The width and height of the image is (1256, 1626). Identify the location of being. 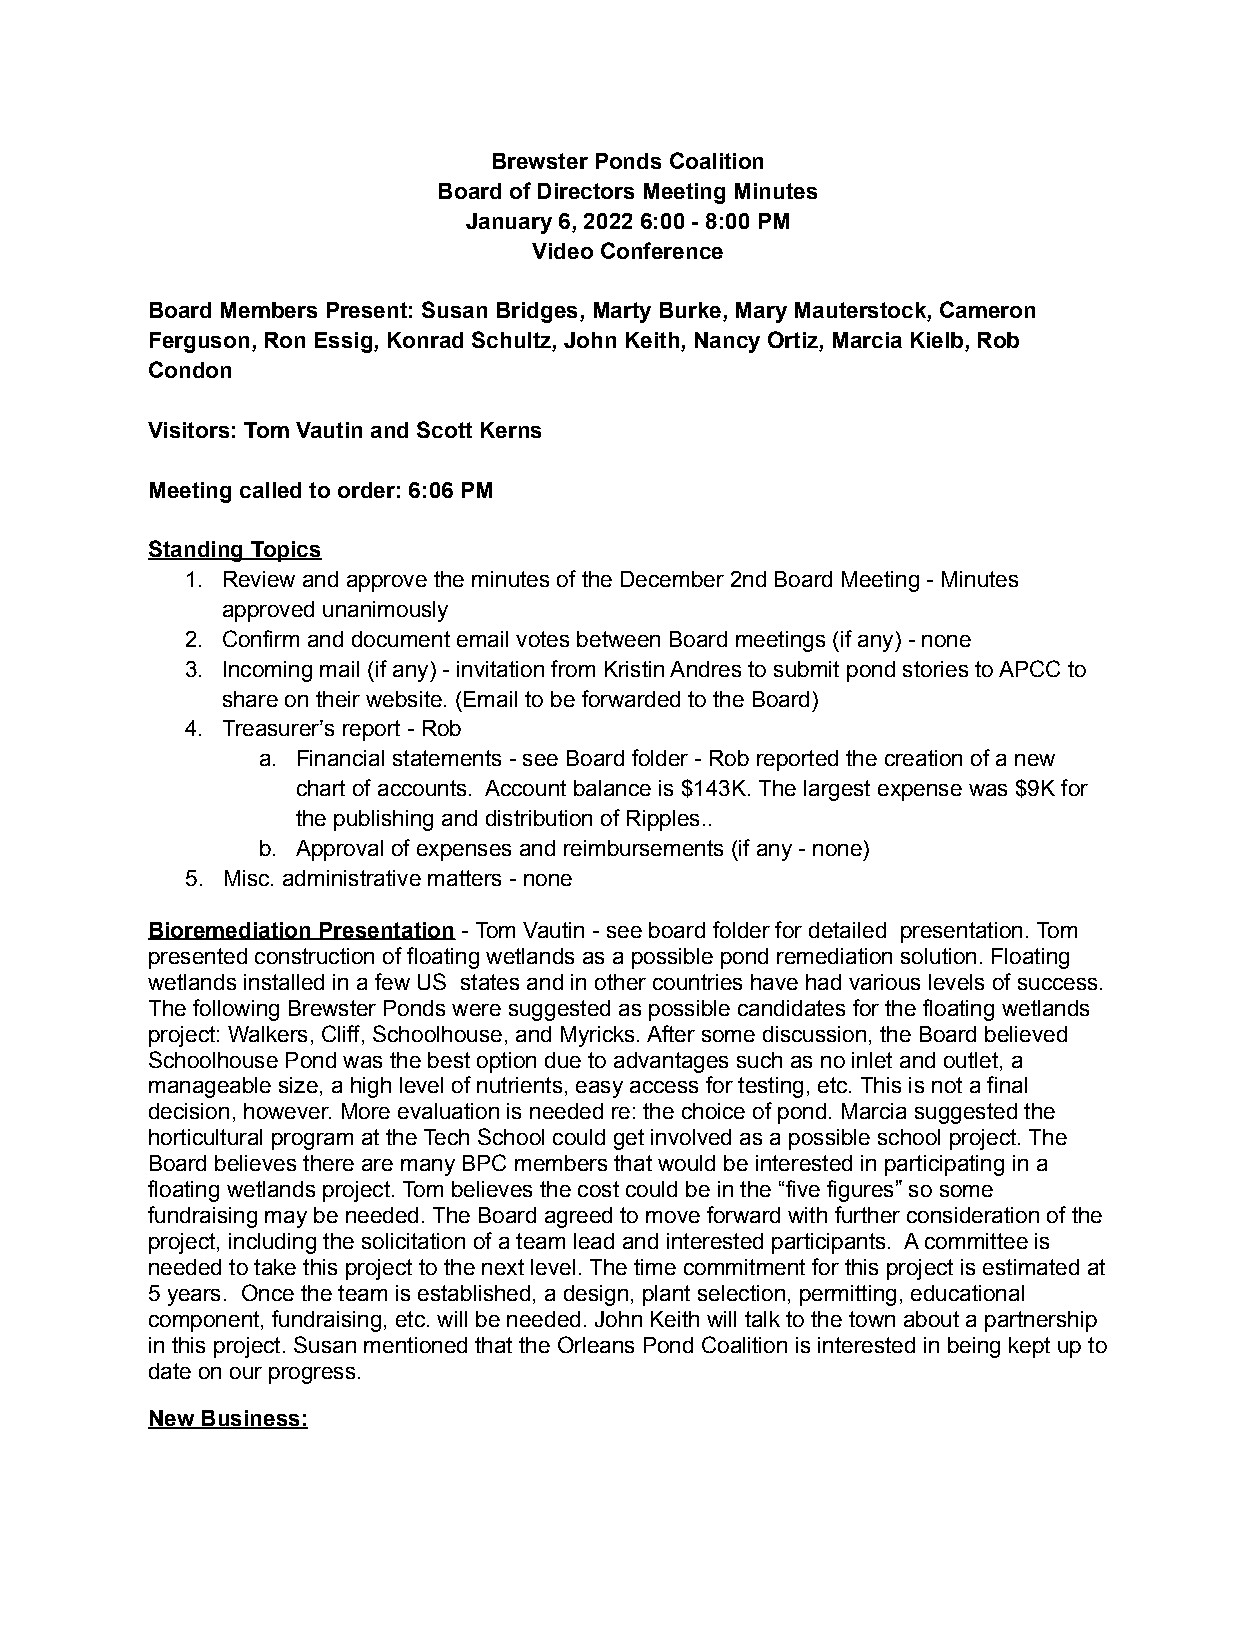
(974, 1347).
